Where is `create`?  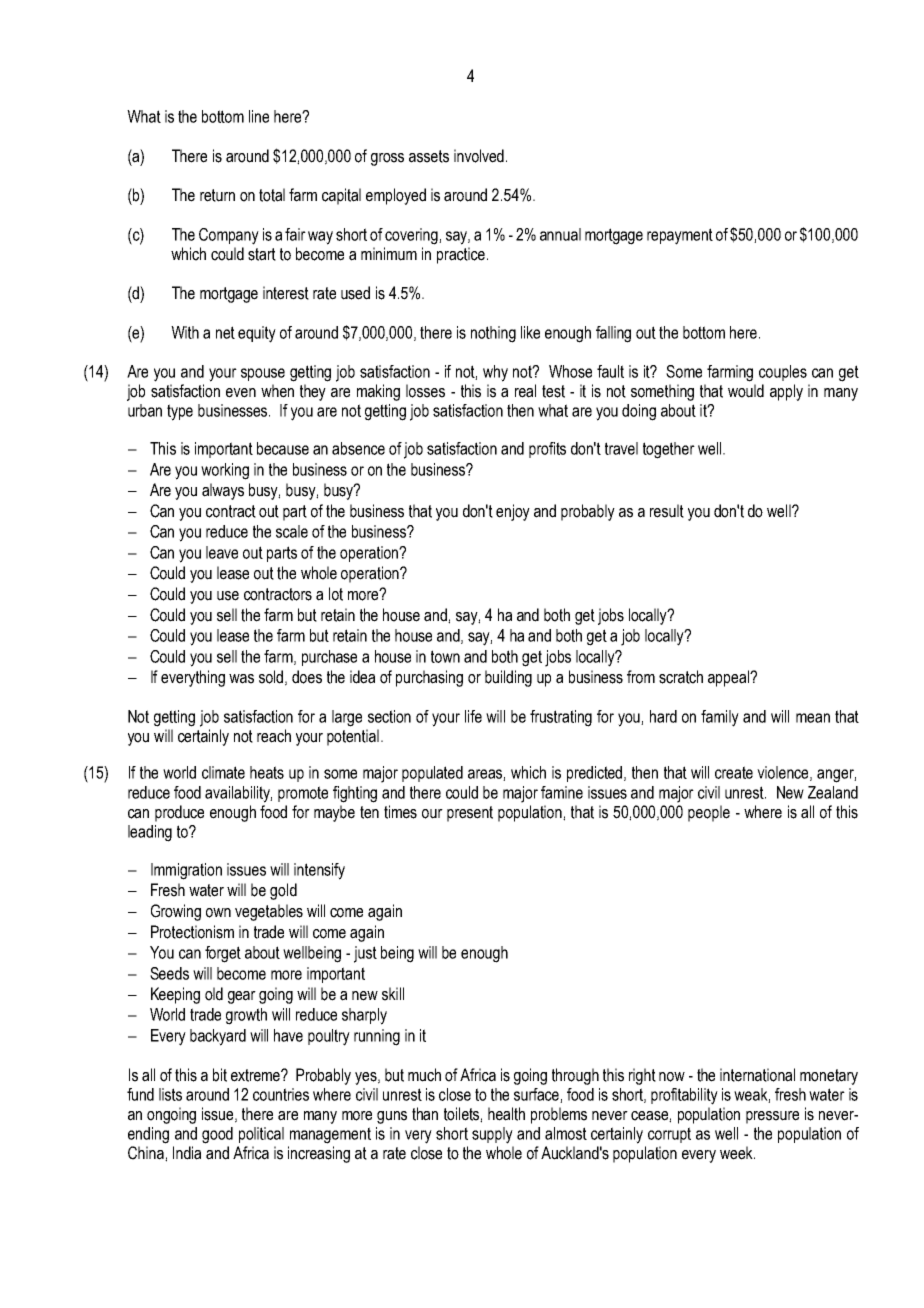 create is located at coordinates (734, 772).
